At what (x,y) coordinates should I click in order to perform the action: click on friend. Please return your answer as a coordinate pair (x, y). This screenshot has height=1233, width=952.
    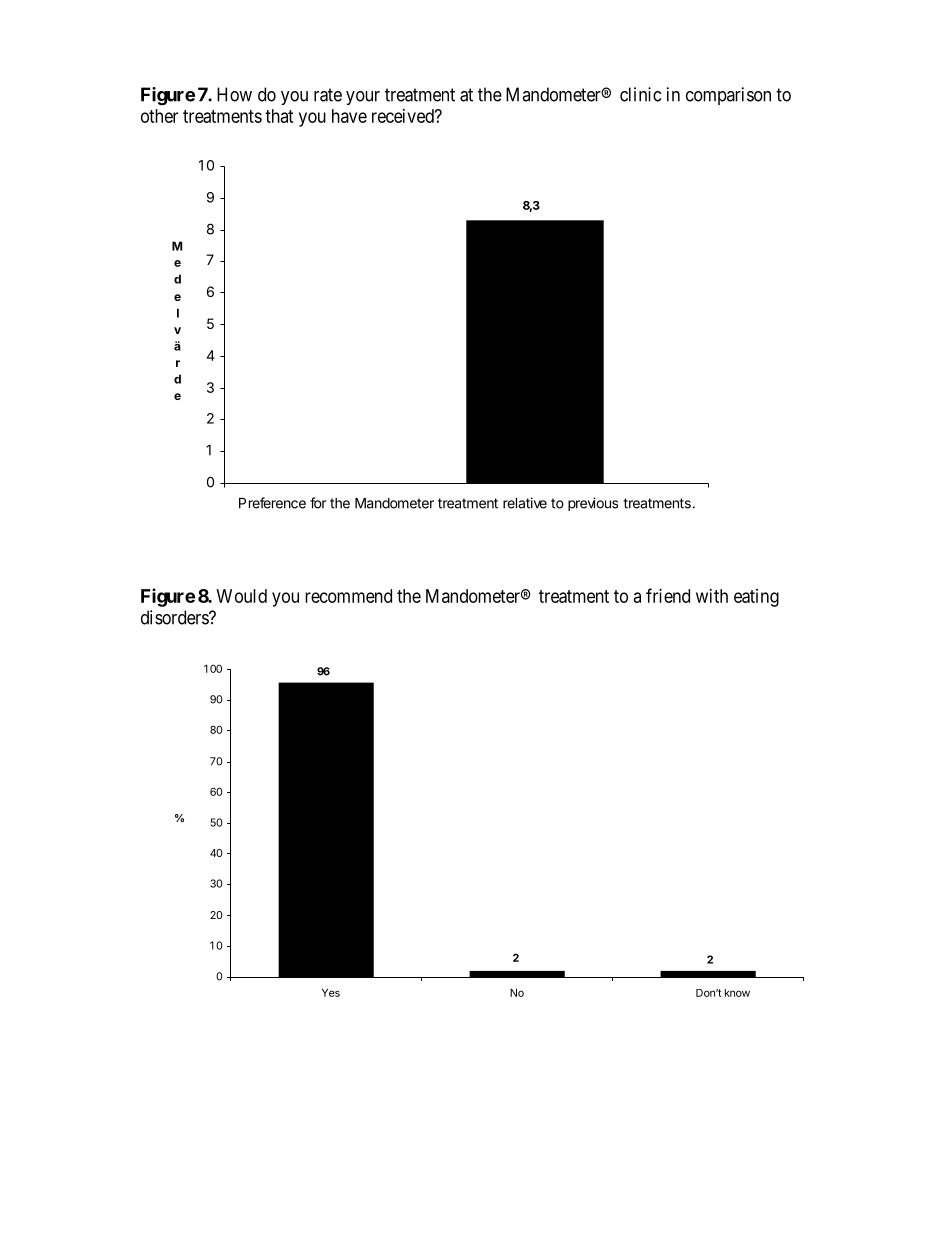
    Looking at the image, I should click on (668, 595).
